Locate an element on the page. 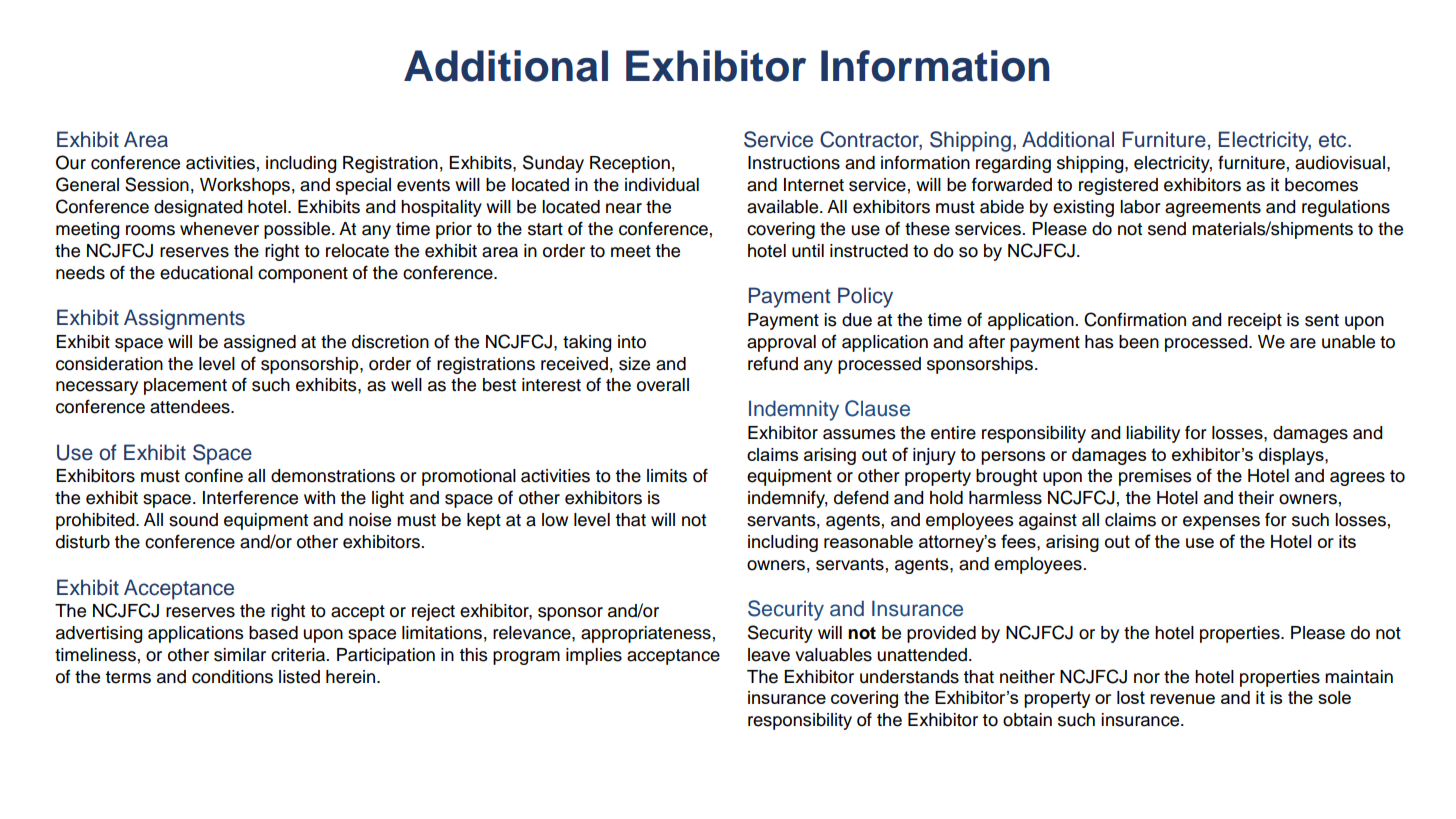 The height and width of the image is (819, 1456). Policy is located at coordinates (865, 297).
